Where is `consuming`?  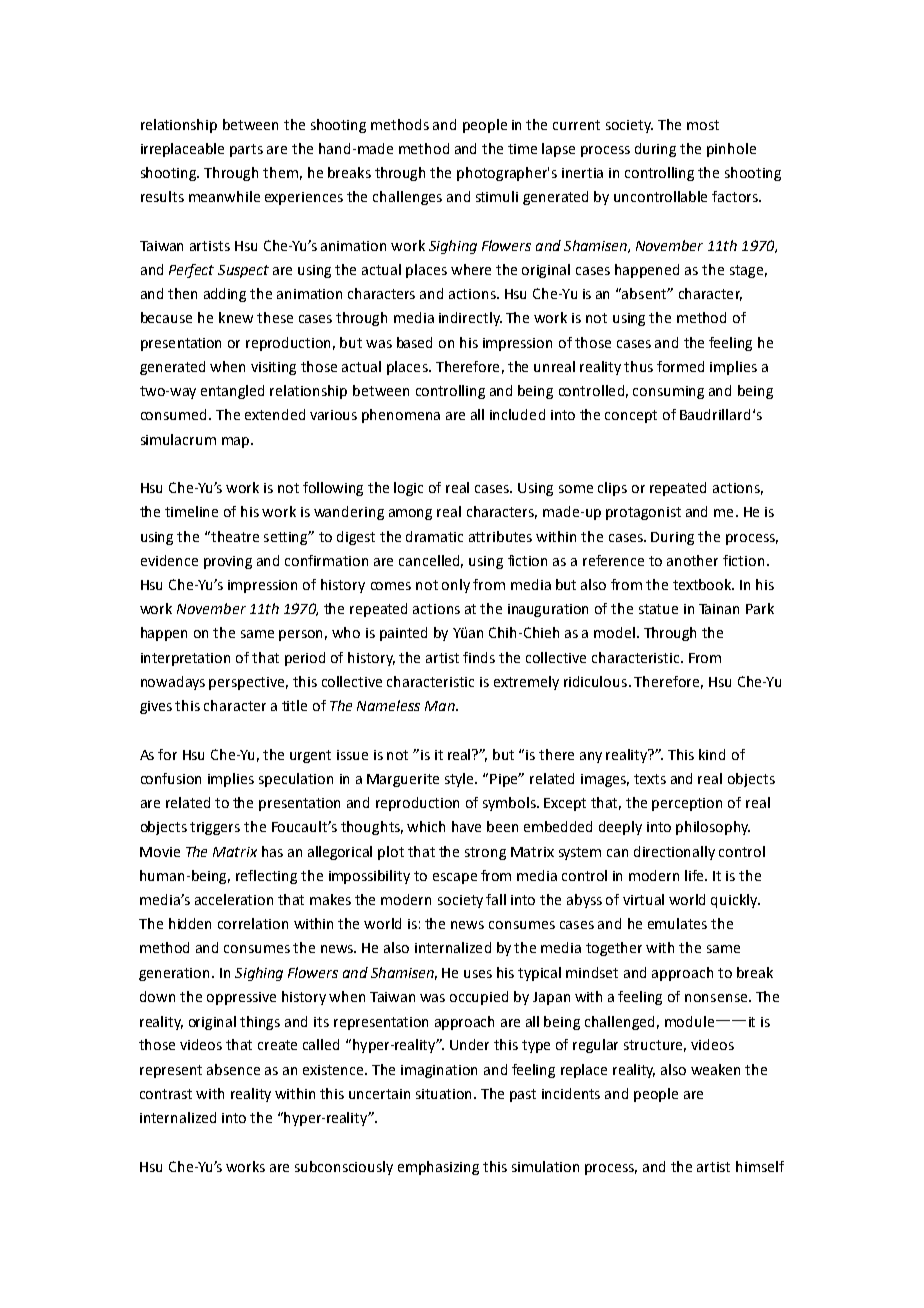 consuming is located at coordinates (668, 392).
